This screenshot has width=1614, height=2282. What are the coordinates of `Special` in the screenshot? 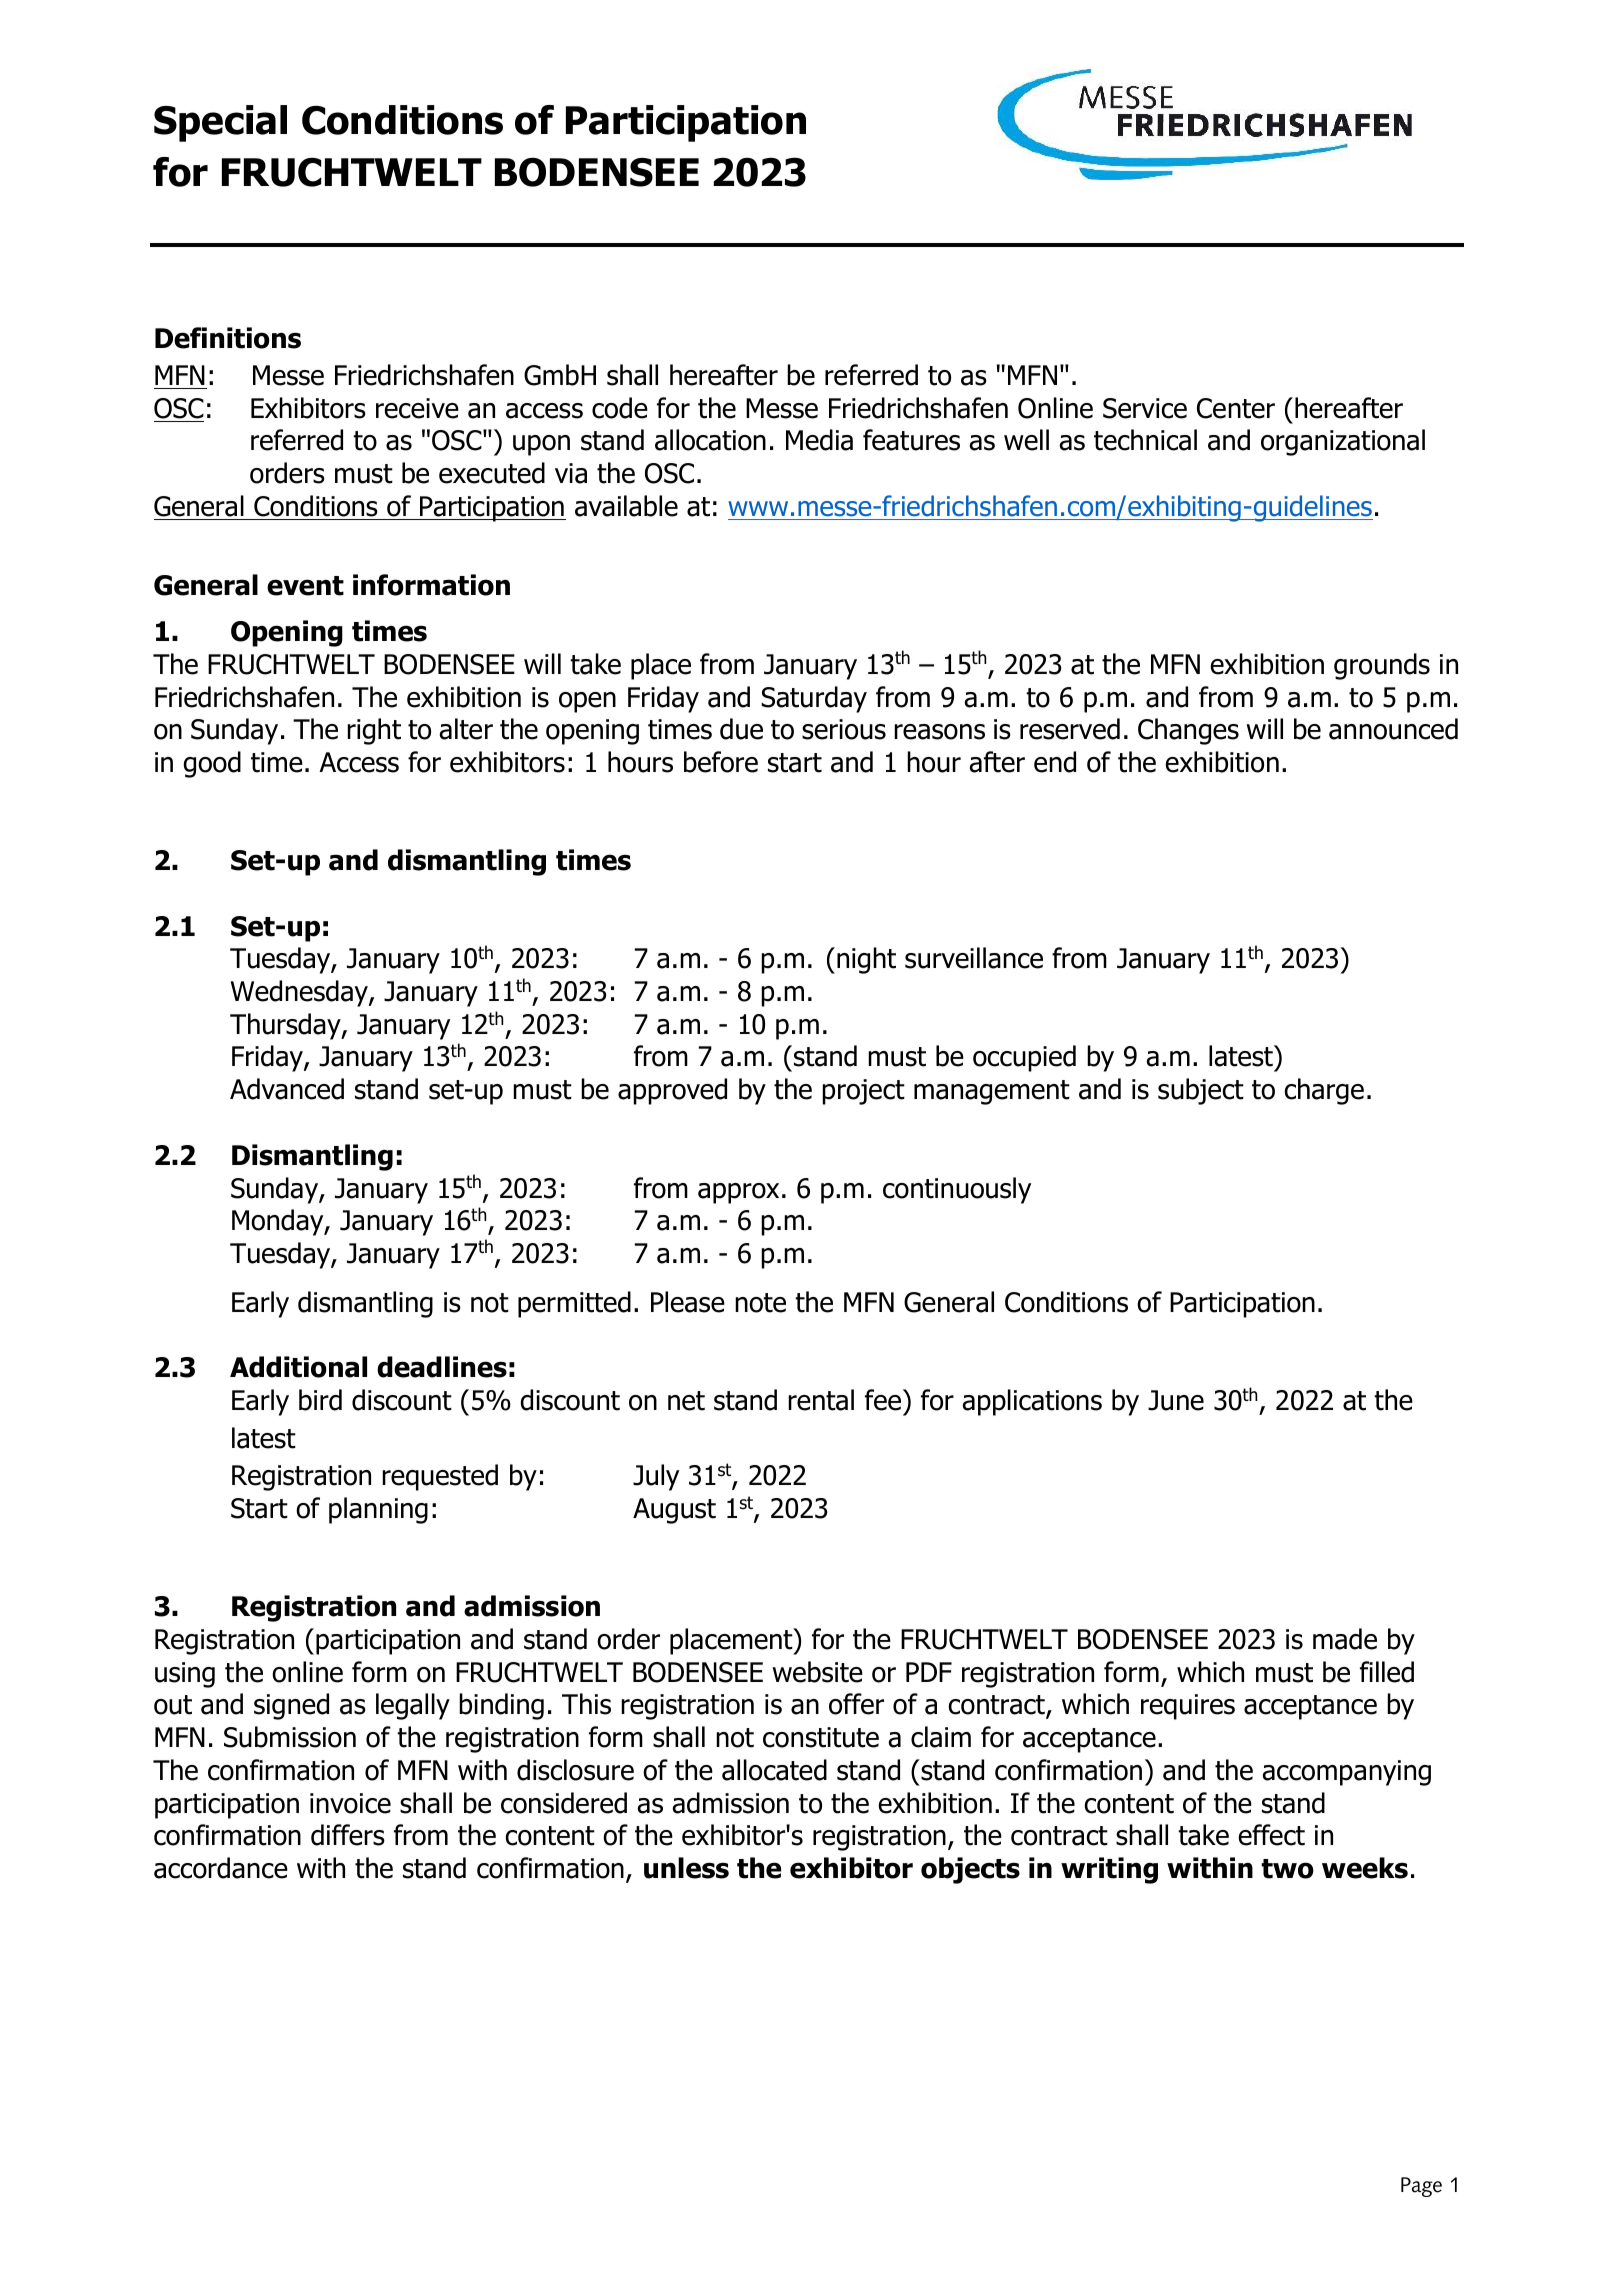 It's located at (220, 123).
